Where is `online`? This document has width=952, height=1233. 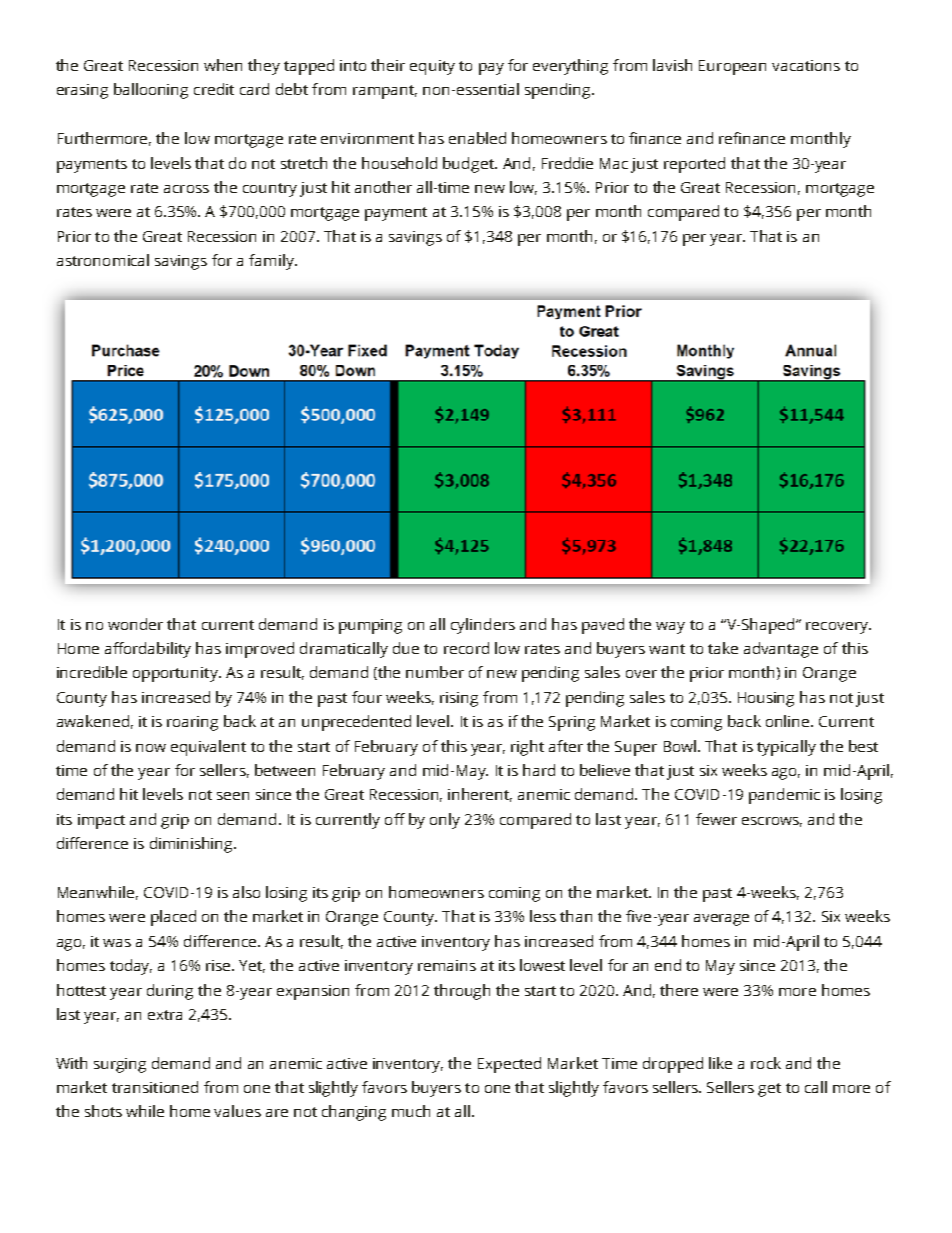 online is located at coordinates (789, 721).
